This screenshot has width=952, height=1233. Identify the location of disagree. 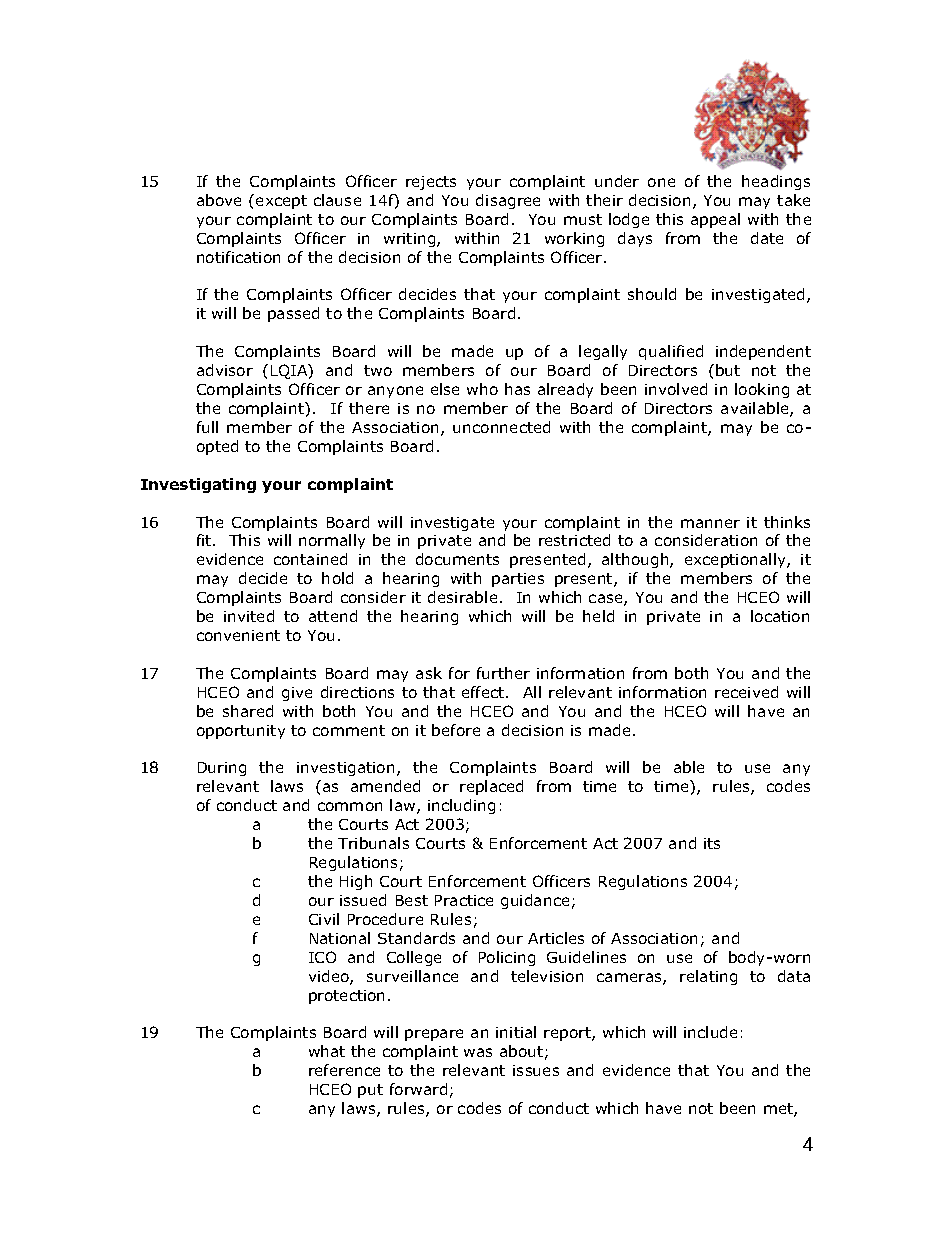
(508, 201).
